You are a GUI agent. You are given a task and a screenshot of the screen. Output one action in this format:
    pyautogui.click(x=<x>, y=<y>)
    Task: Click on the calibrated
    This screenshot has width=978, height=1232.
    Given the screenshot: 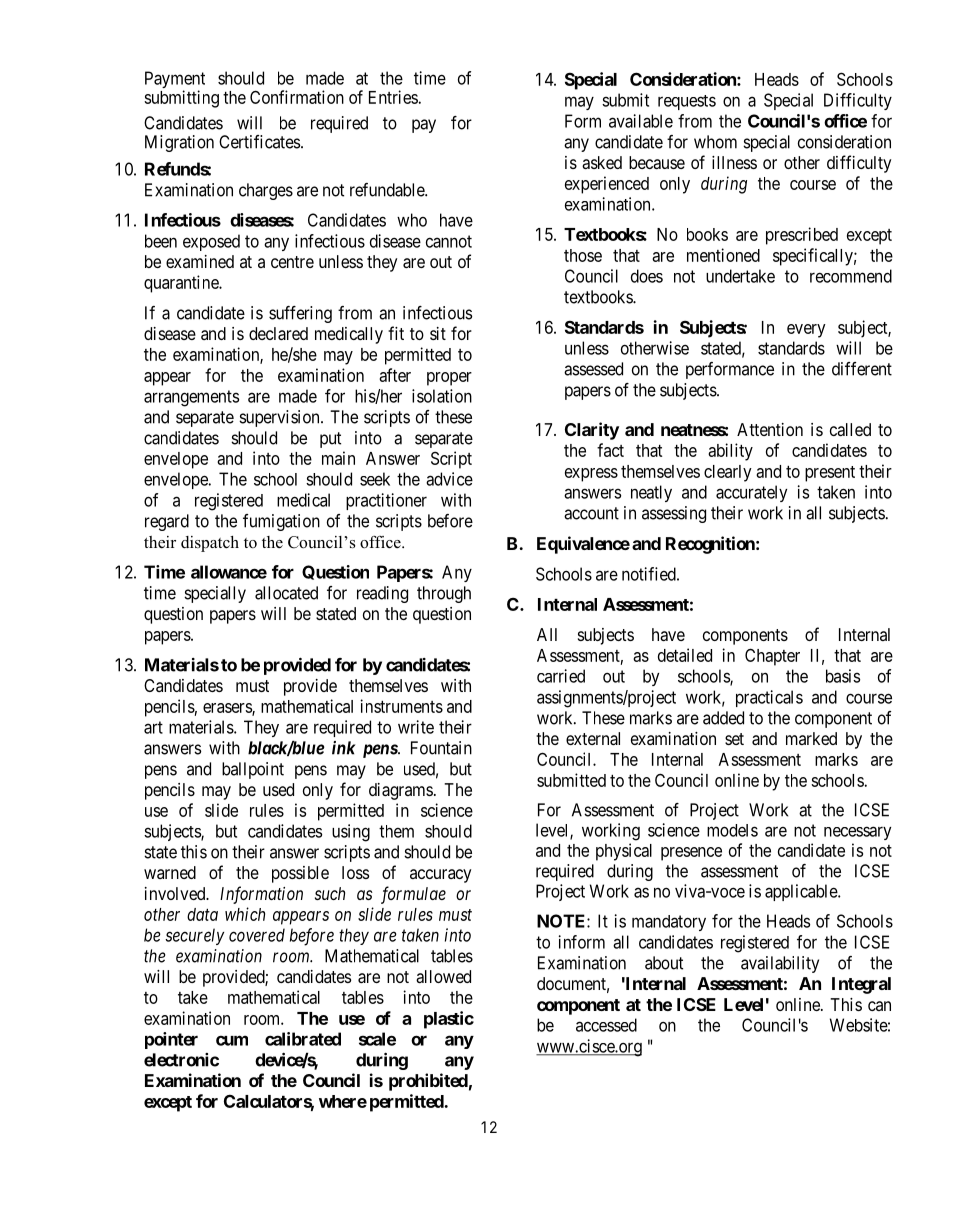 What is the action you would take?
    pyautogui.click(x=303, y=1039)
